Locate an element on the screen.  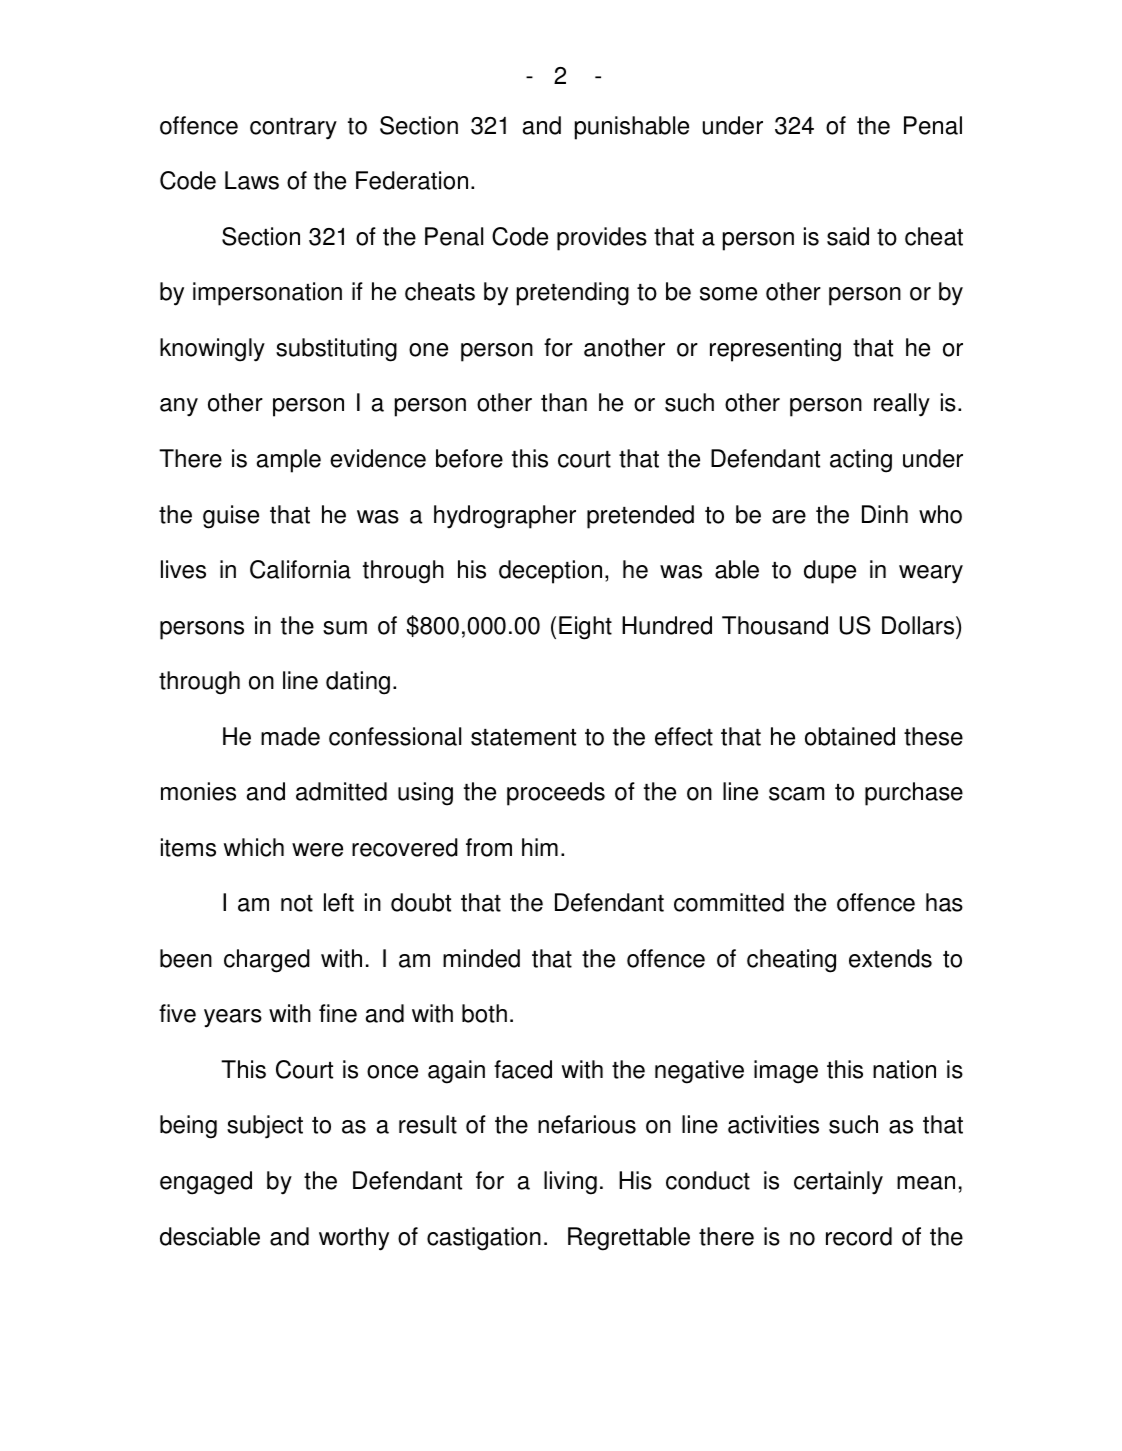
minded is located at coordinates (481, 958).
